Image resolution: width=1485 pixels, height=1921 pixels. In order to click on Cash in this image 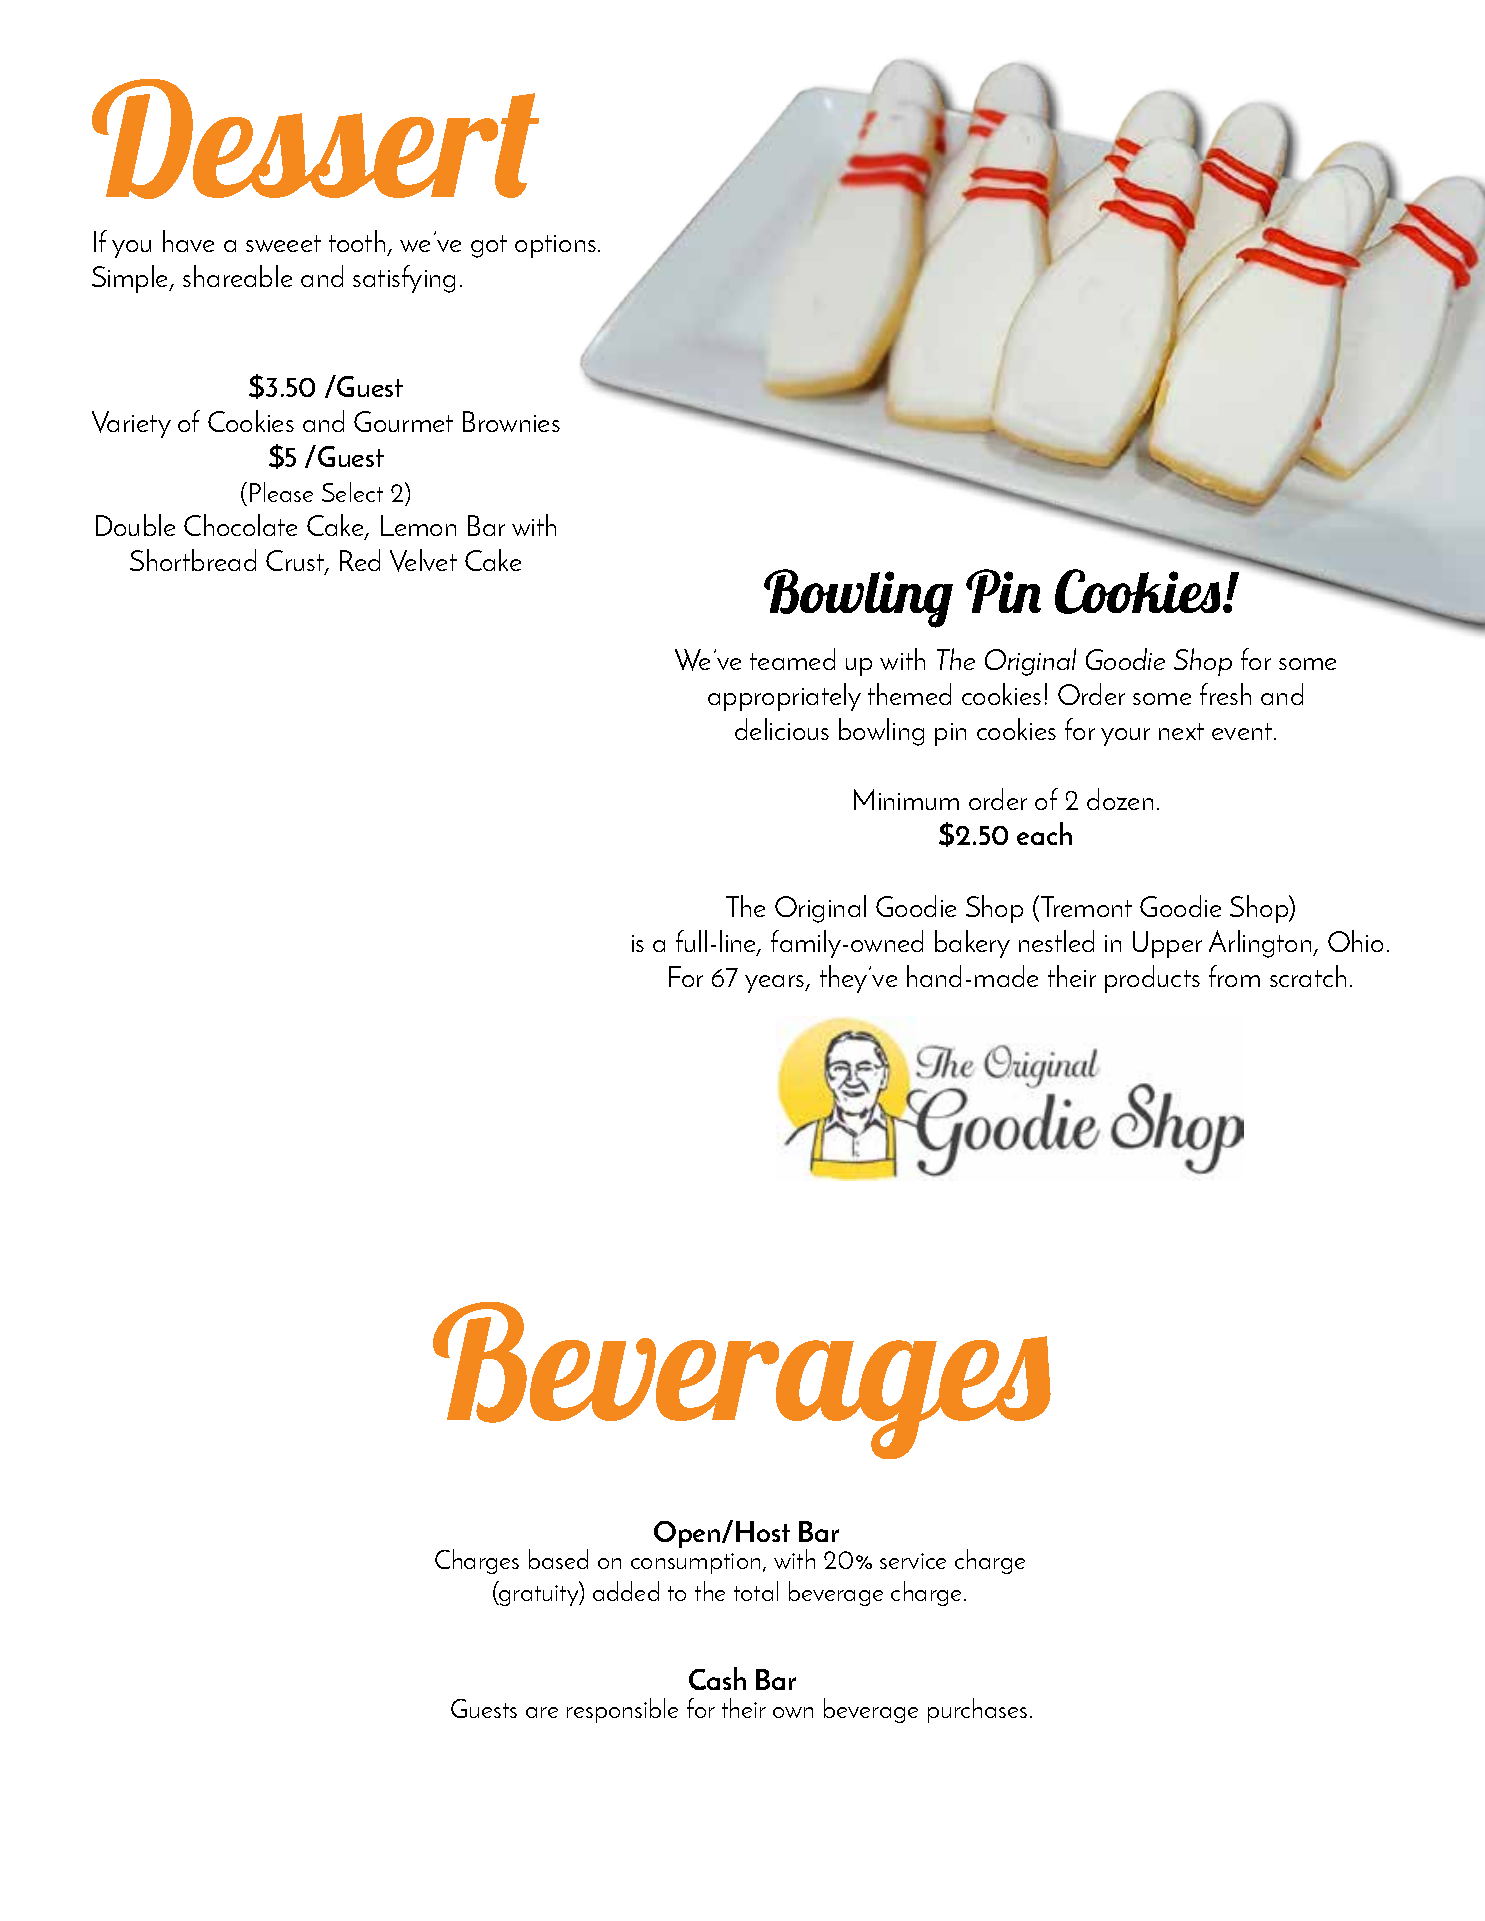, I will do `click(717, 1678)`.
